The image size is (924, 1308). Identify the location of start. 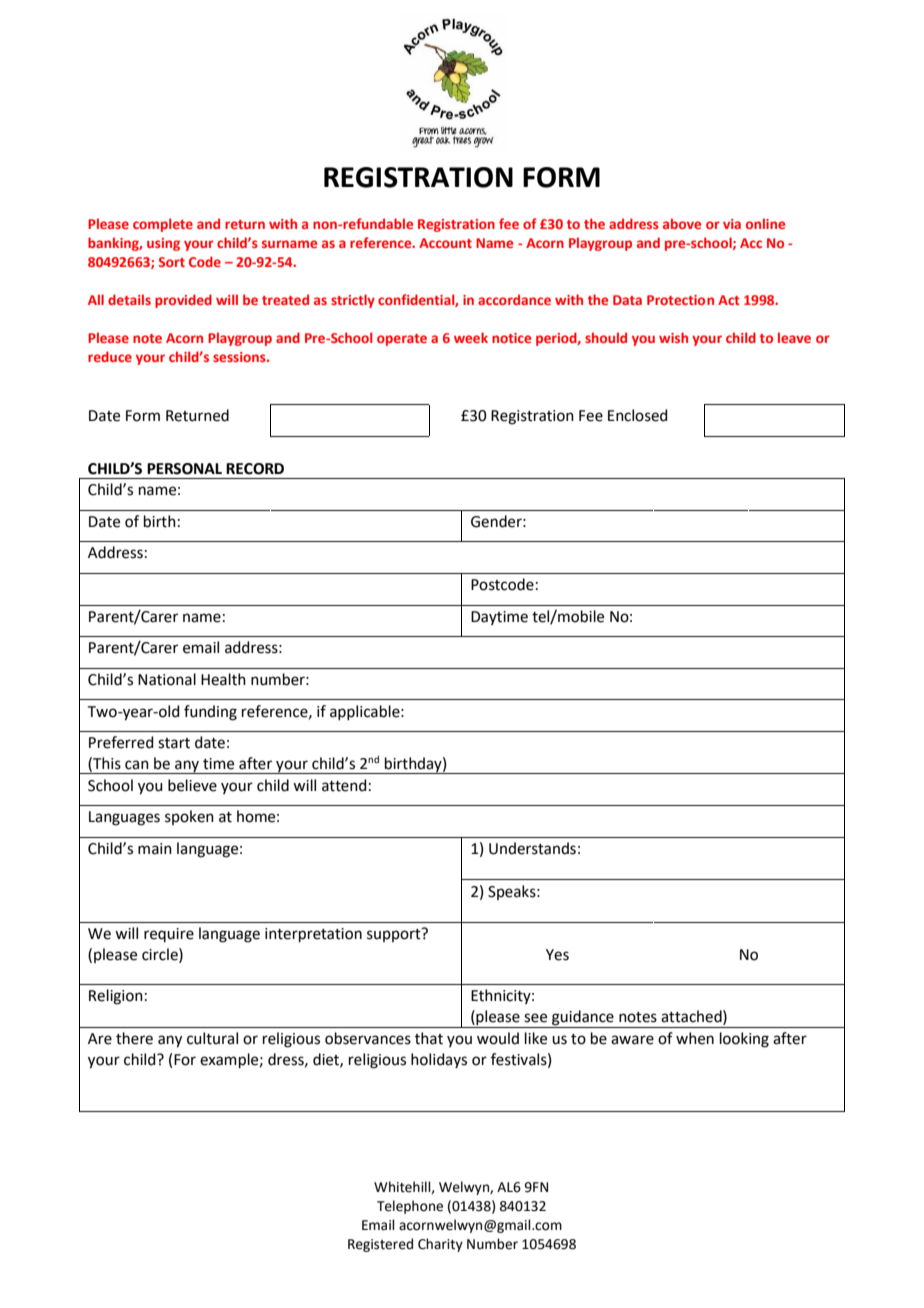
(174, 743).
